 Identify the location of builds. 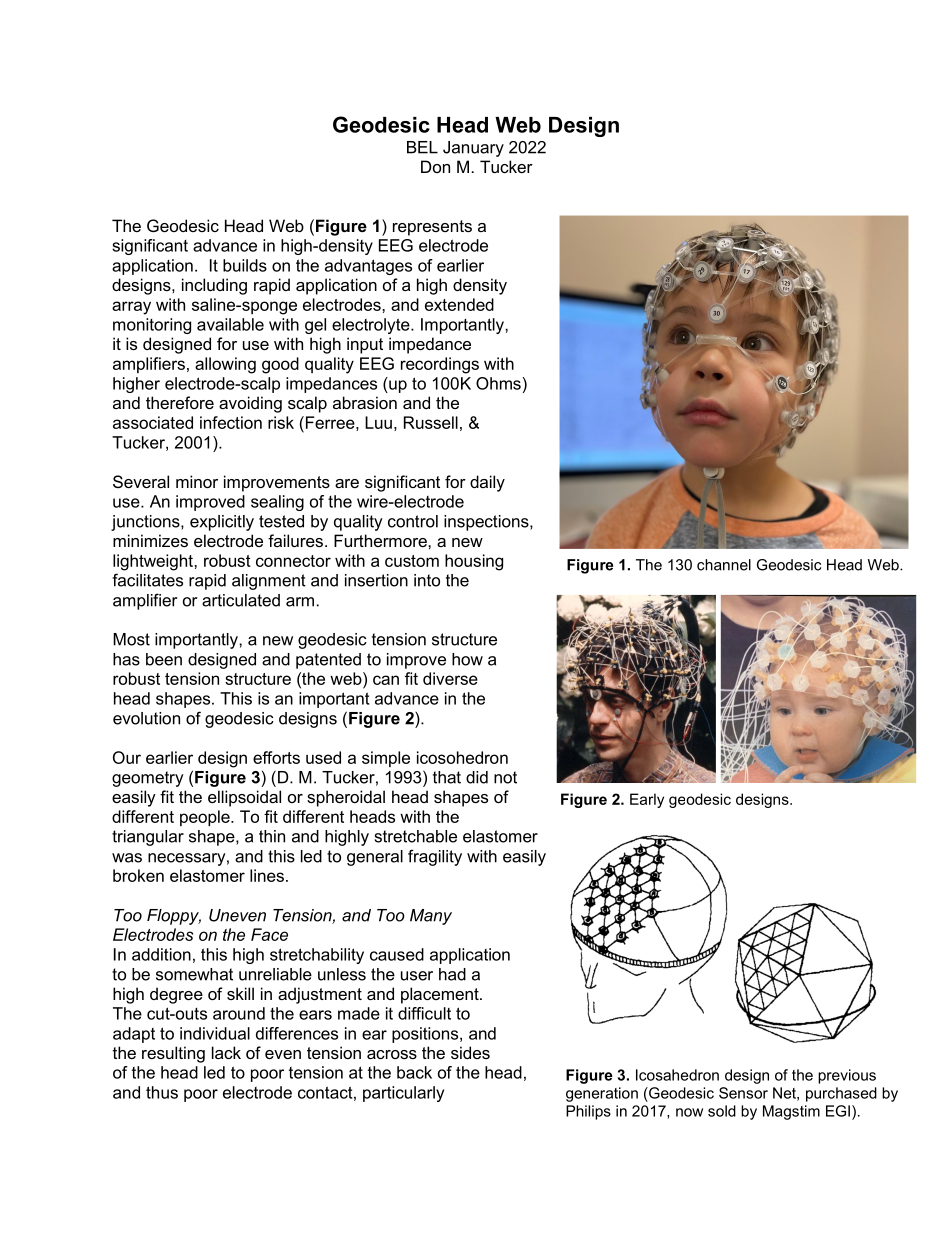
(245, 265).
